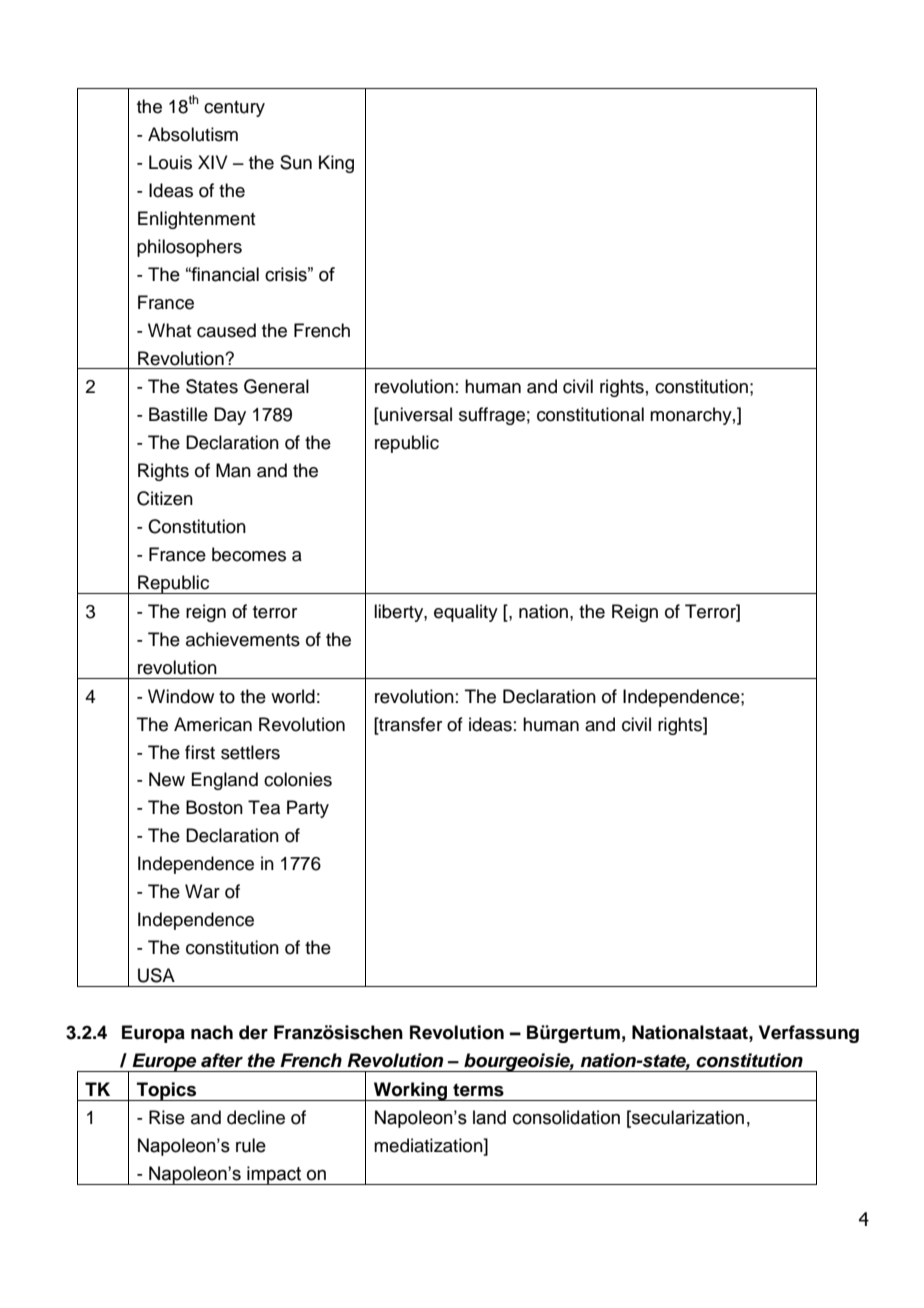 This page has width=924, height=1308. What do you see at coordinates (214, 807) in the page?
I see `Boston` at bounding box center [214, 807].
